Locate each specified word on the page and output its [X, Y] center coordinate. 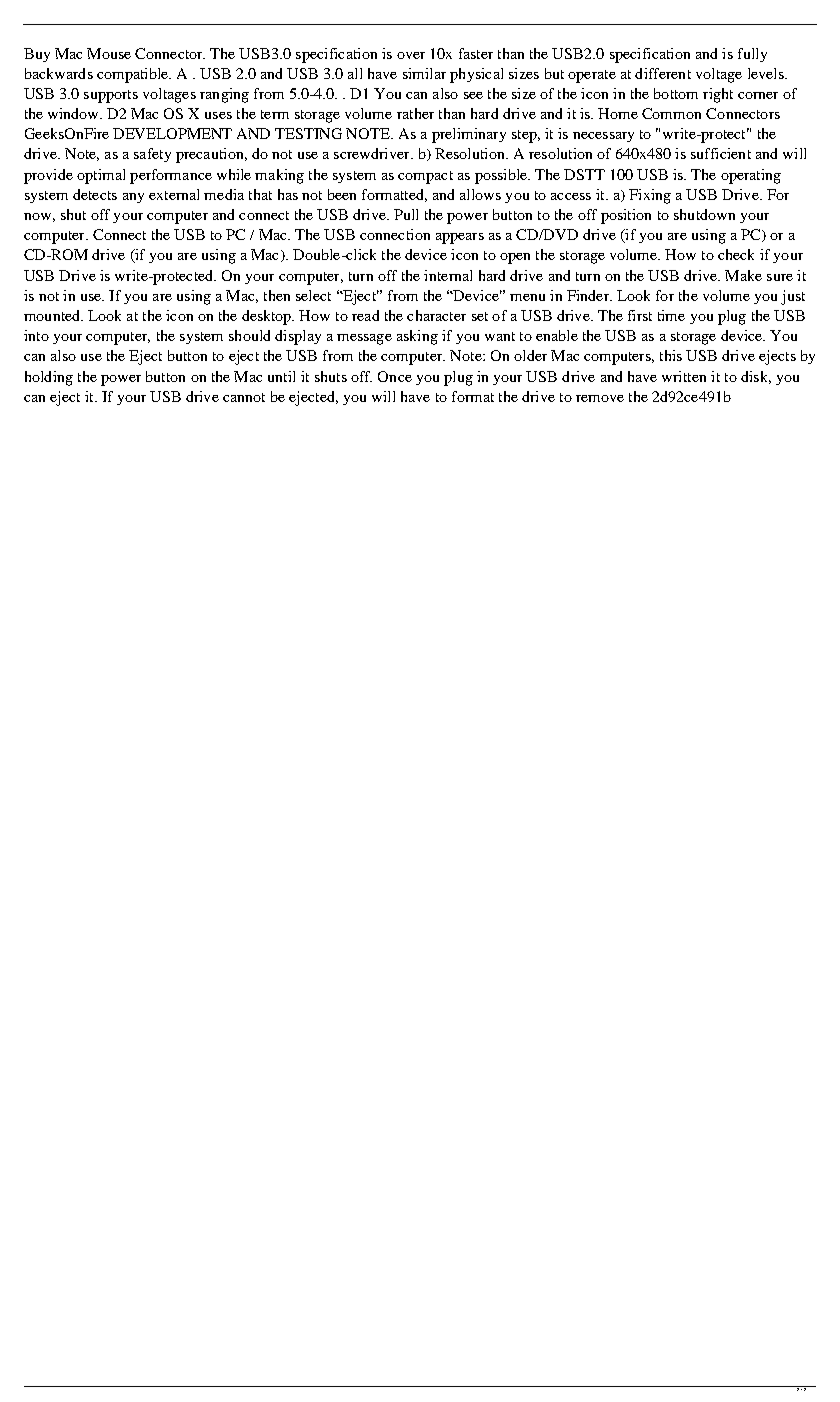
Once [395, 376]
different [663, 73]
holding [49, 378]
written [684, 376]
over [411, 55]
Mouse [109, 53]
